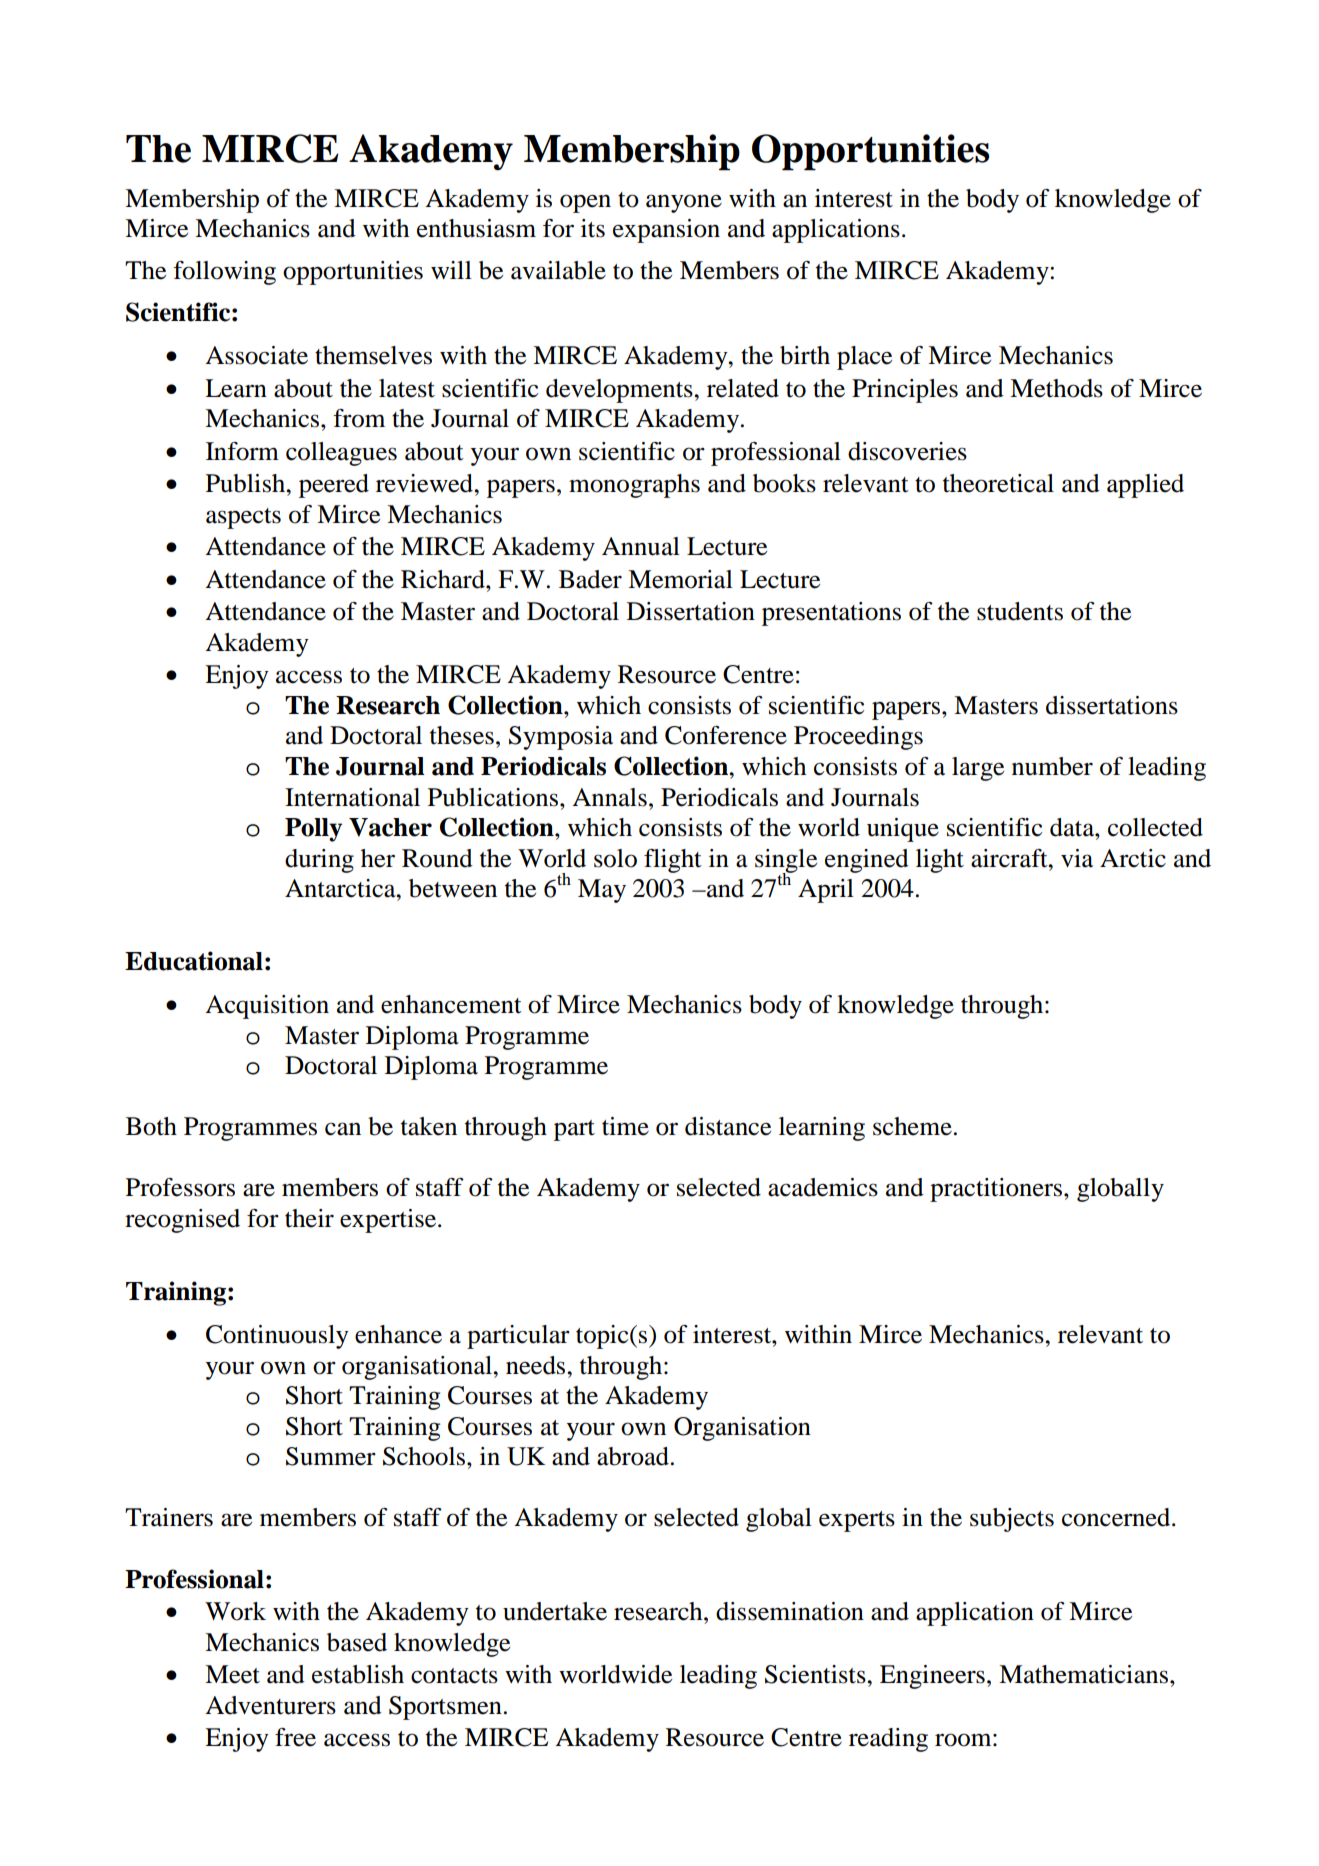  What do you see at coordinates (998, 483) in the page?
I see `theoretical` at bounding box center [998, 483].
